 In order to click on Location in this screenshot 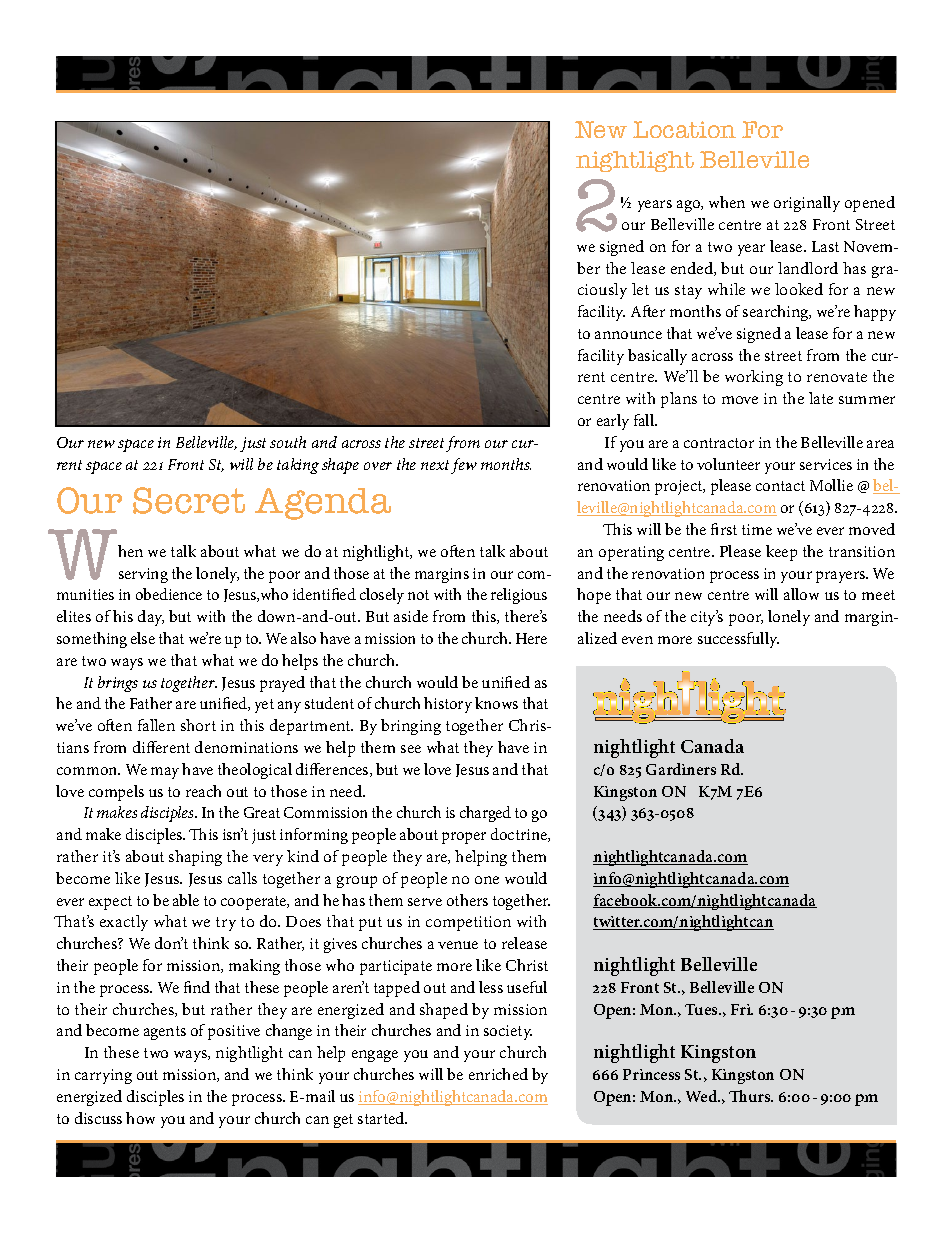, I will do `click(684, 129)`.
